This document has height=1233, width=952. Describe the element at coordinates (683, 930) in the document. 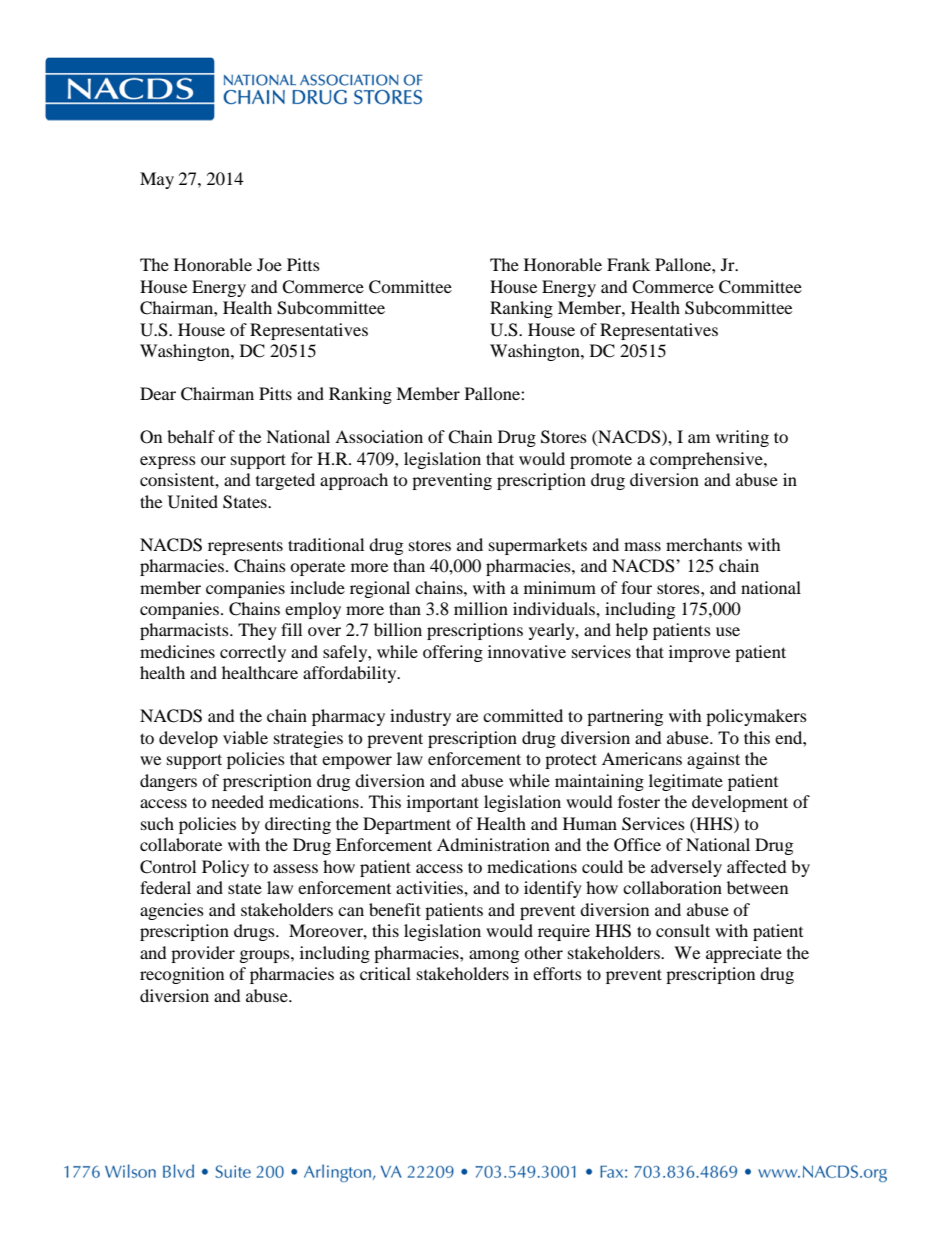

I see `consult` at that location.
